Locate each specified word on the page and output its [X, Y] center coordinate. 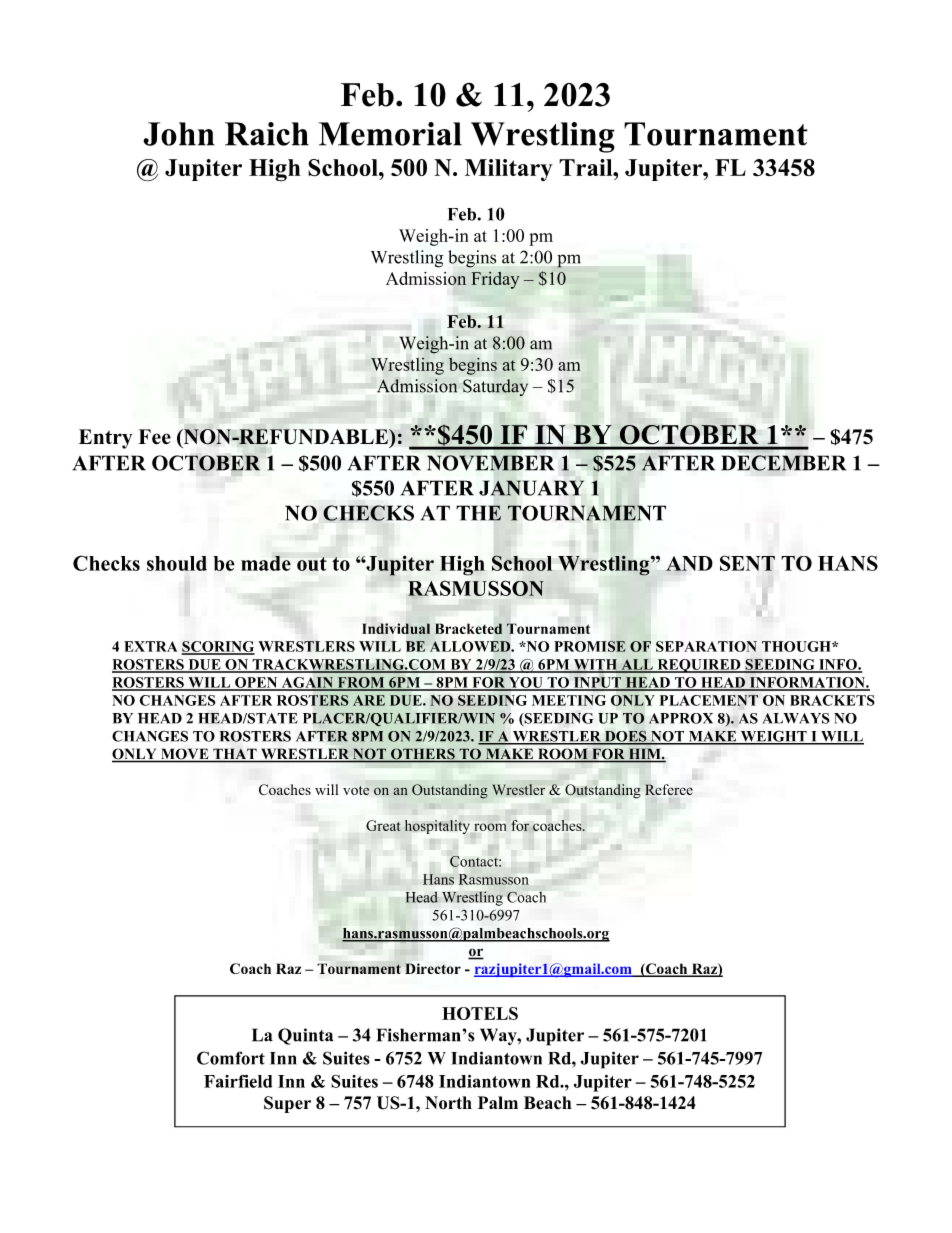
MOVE [185, 755]
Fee [154, 437]
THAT [235, 755]
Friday [495, 280]
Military [509, 170]
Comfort [231, 1058]
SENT [747, 563]
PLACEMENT [709, 700]
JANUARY [531, 488]
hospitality [437, 827]
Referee [669, 789]
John [179, 134]
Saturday [495, 387]
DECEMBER [783, 463]
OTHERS [423, 755]
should [177, 563]
